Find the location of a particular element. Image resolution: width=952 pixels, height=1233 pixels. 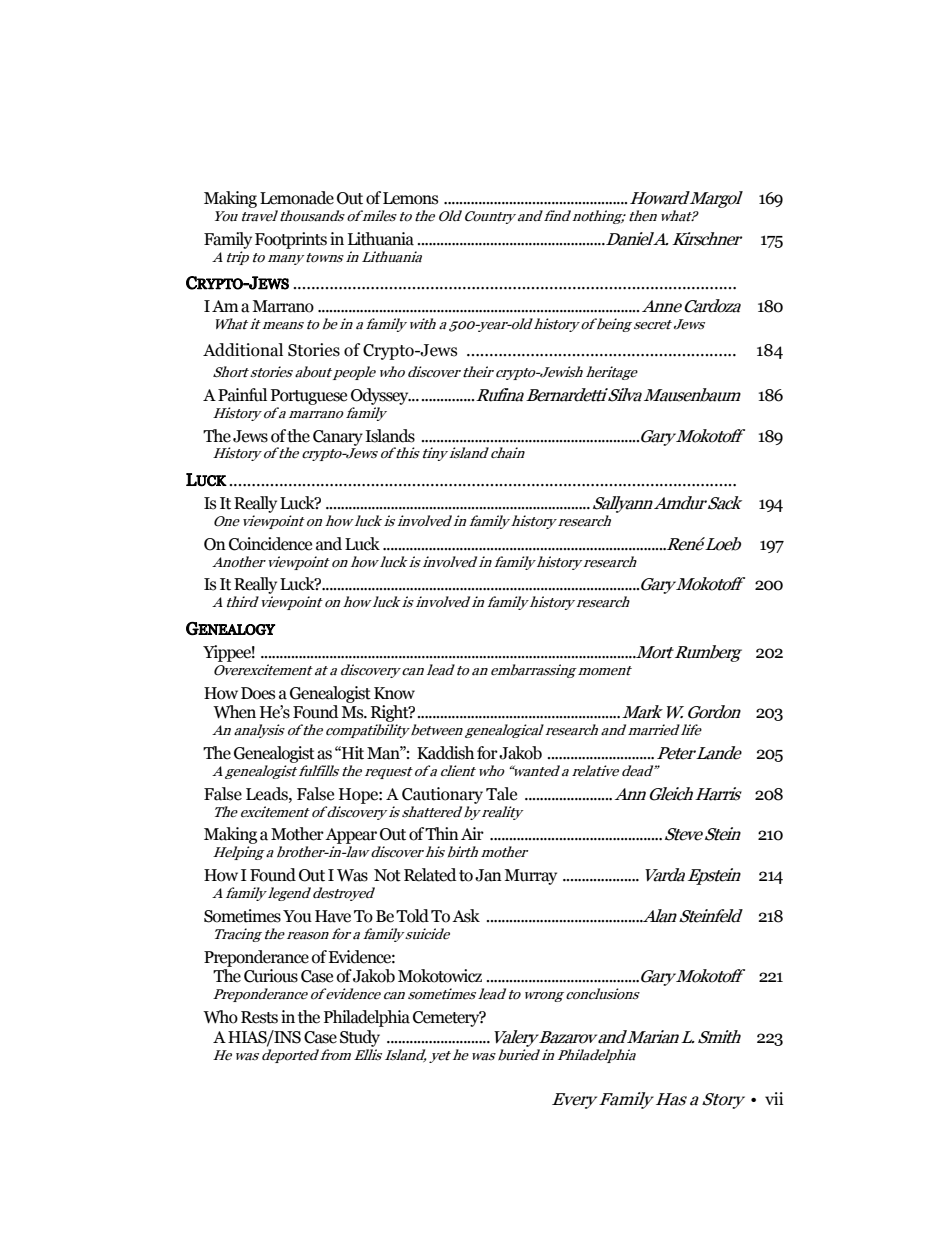

Study is located at coordinates (360, 1038).
